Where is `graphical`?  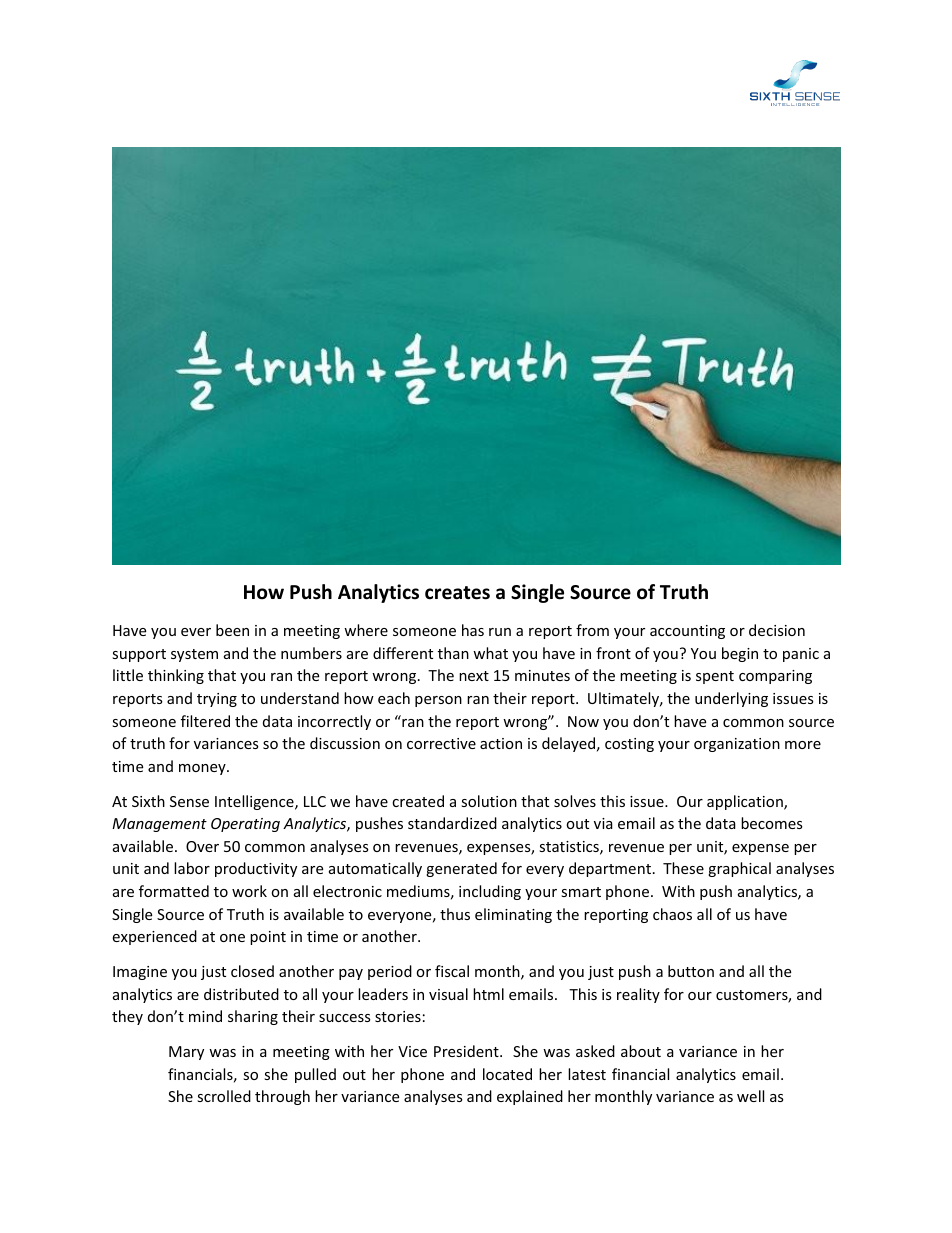 graphical is located at coordinates (739, 869).
